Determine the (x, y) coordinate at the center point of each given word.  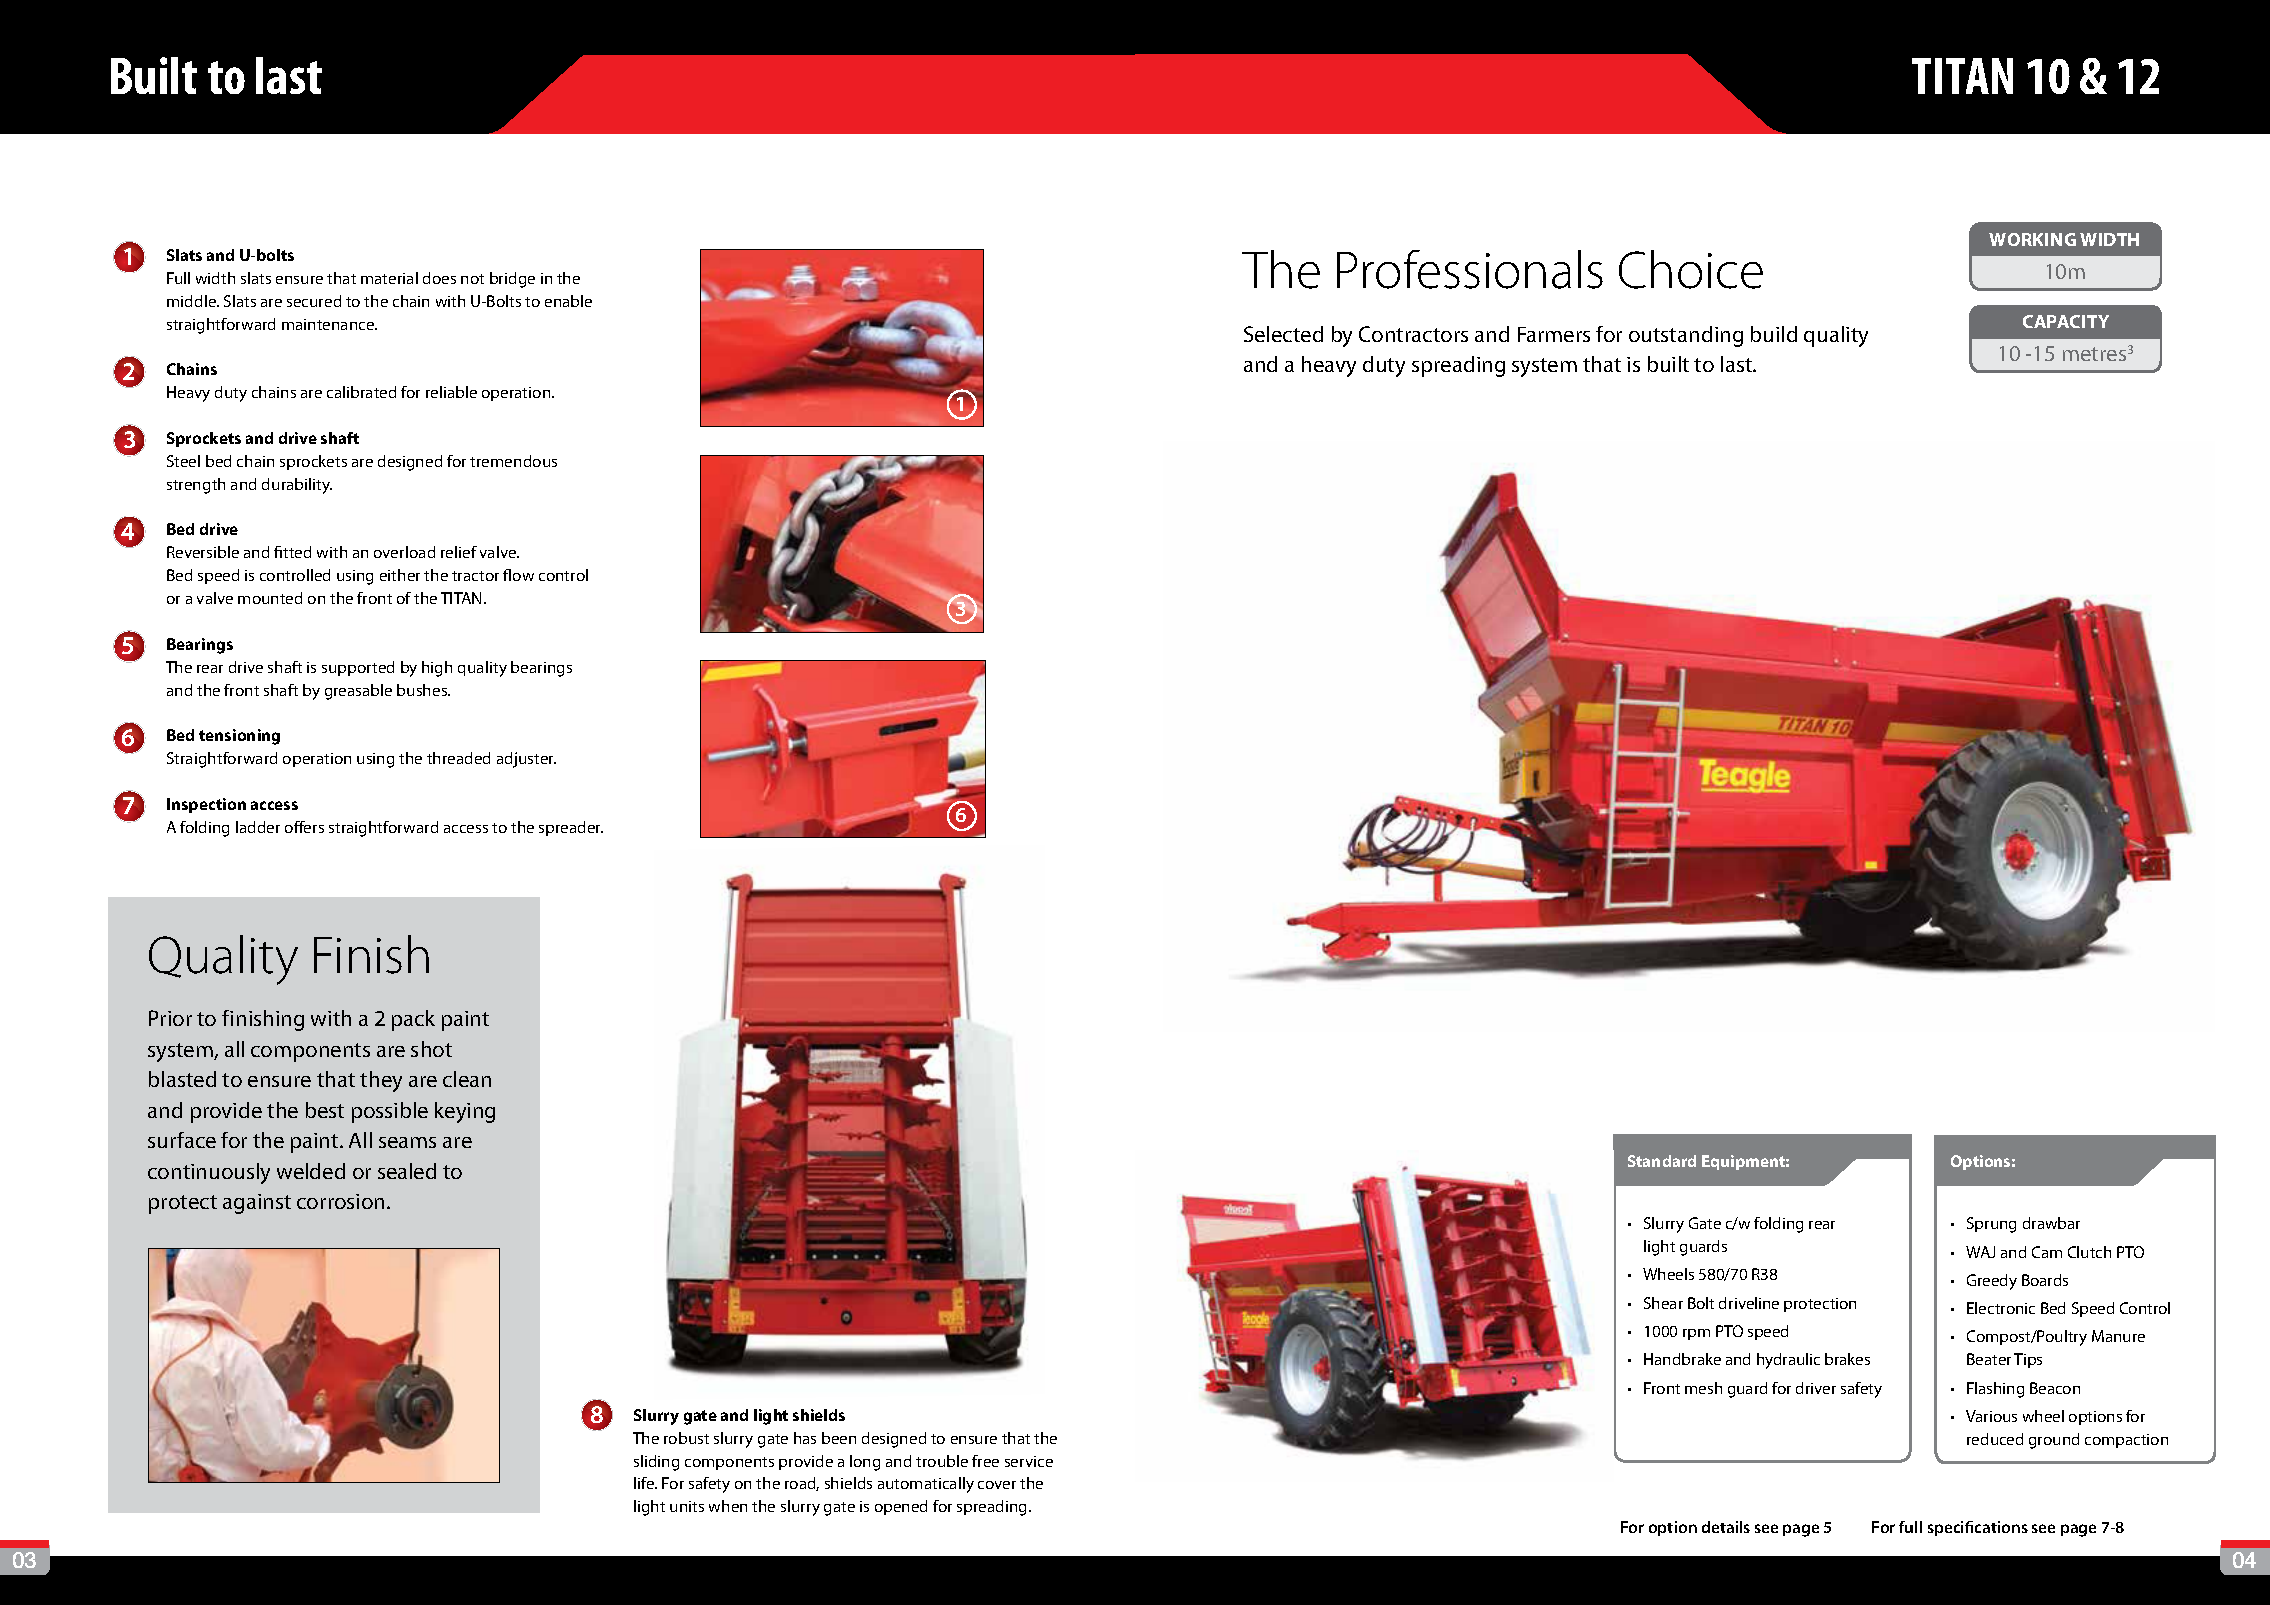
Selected (1283, 334)
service (1029, 1461)
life (645, 1483)
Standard (1662, 1161)
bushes (423, 690)
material (389, 278)
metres (2094, 354)
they (381, 1081)
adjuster (526, 760)
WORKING (2032, 239)
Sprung (1991, 1225)
